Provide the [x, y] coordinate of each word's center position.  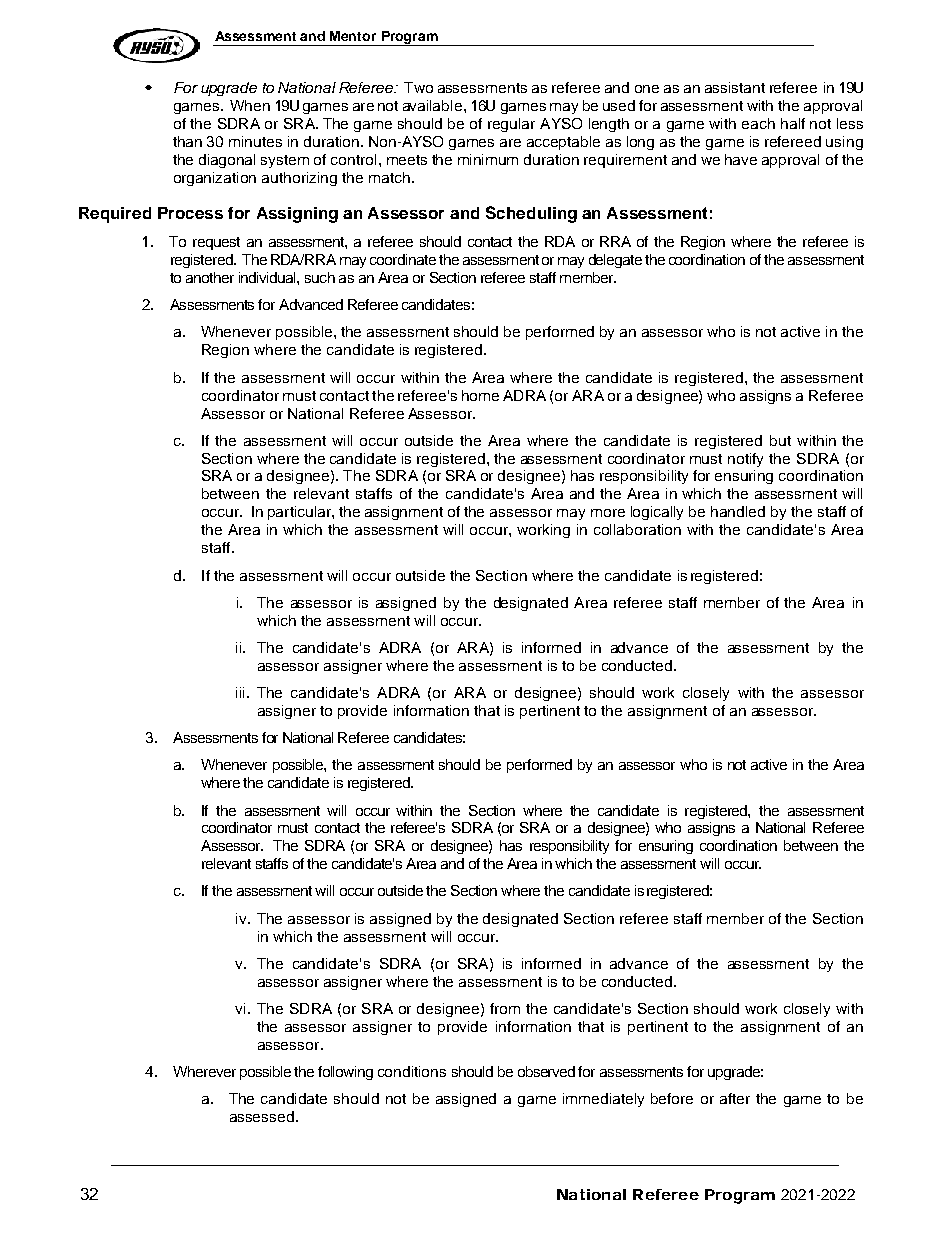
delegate [615, 261]
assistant [735, 87]
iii [240, 692]
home [480, 395]
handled [738, 511]
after [735, 1098]
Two [418, 87]
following [345, 1073]
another [210, 277]
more [608, 513]
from [505, 1008]
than [187, 141]
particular [300, 513]
